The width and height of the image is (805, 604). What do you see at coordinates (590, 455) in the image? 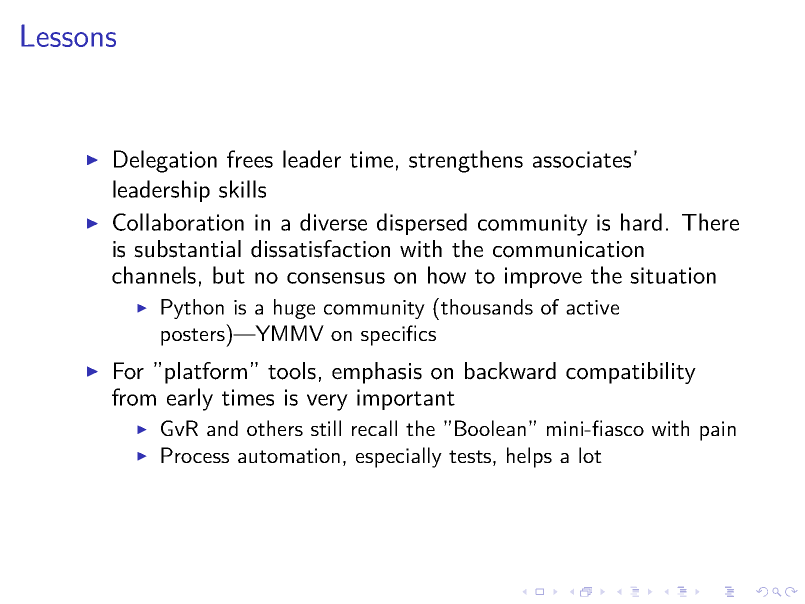
I see `lot` at bounding box center [590, 455].
